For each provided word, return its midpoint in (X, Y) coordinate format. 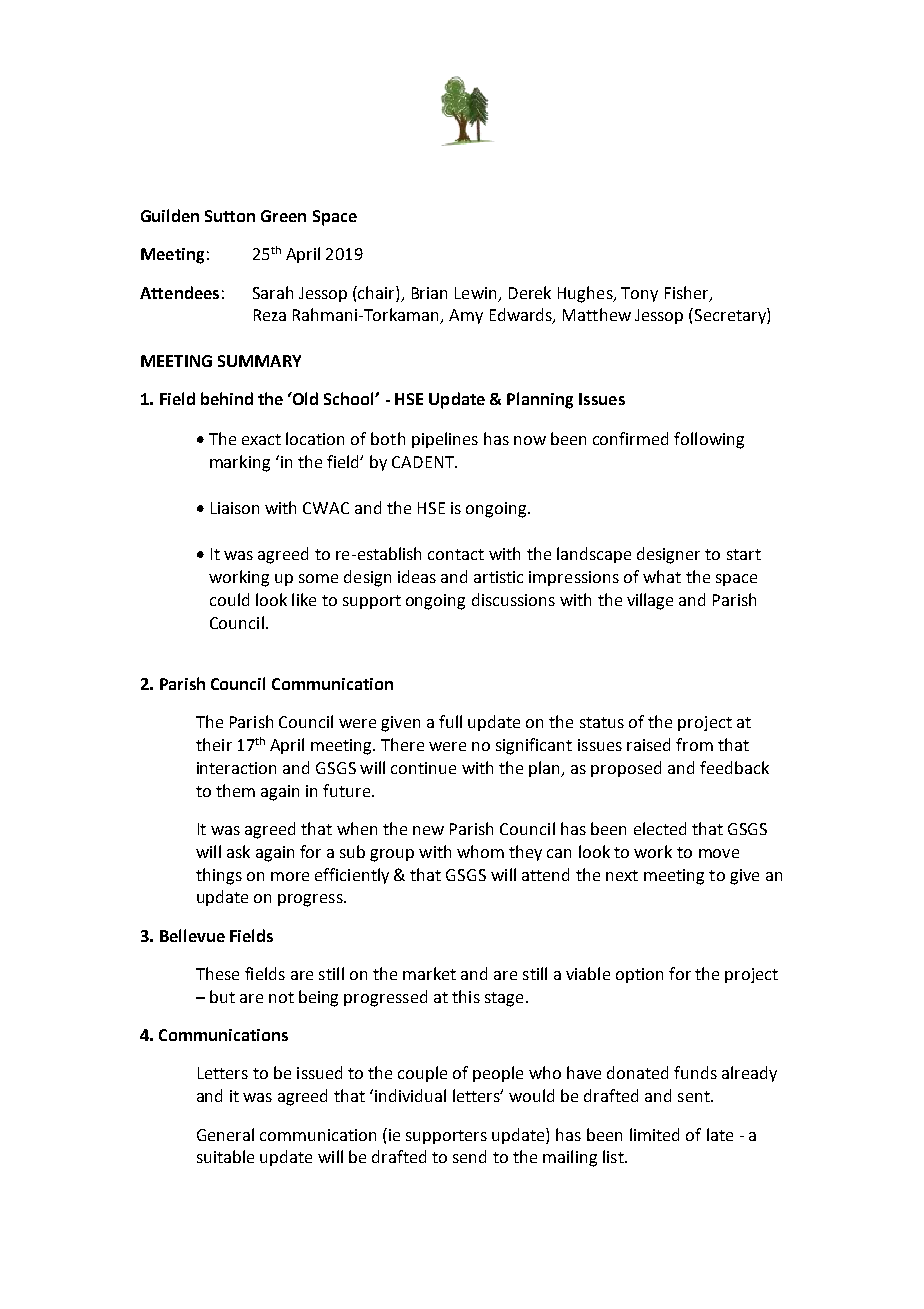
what (662, 576)
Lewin (475, 293)
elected (660, 828)
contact (456, 554)
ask (238, 851)
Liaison (235, 508)
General (225, 1134)
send (469, 1156)
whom (480, 851)
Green (283, 216)
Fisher (688, 293)
